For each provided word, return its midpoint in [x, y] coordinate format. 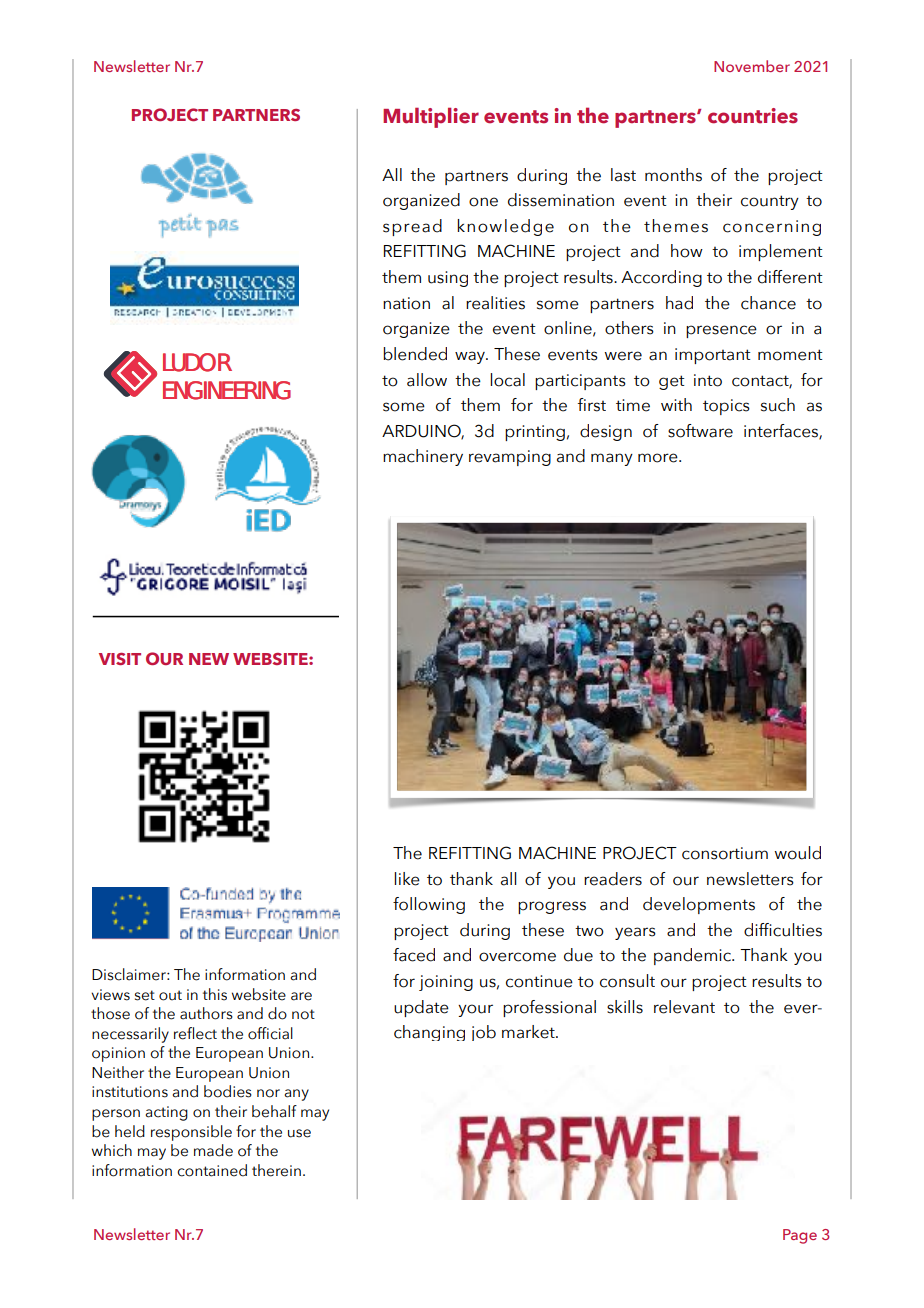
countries [753, 116]
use [299, 1133]
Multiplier [431, 117]
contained [212, 1170]
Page [800, 1236]
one [483, 202]
